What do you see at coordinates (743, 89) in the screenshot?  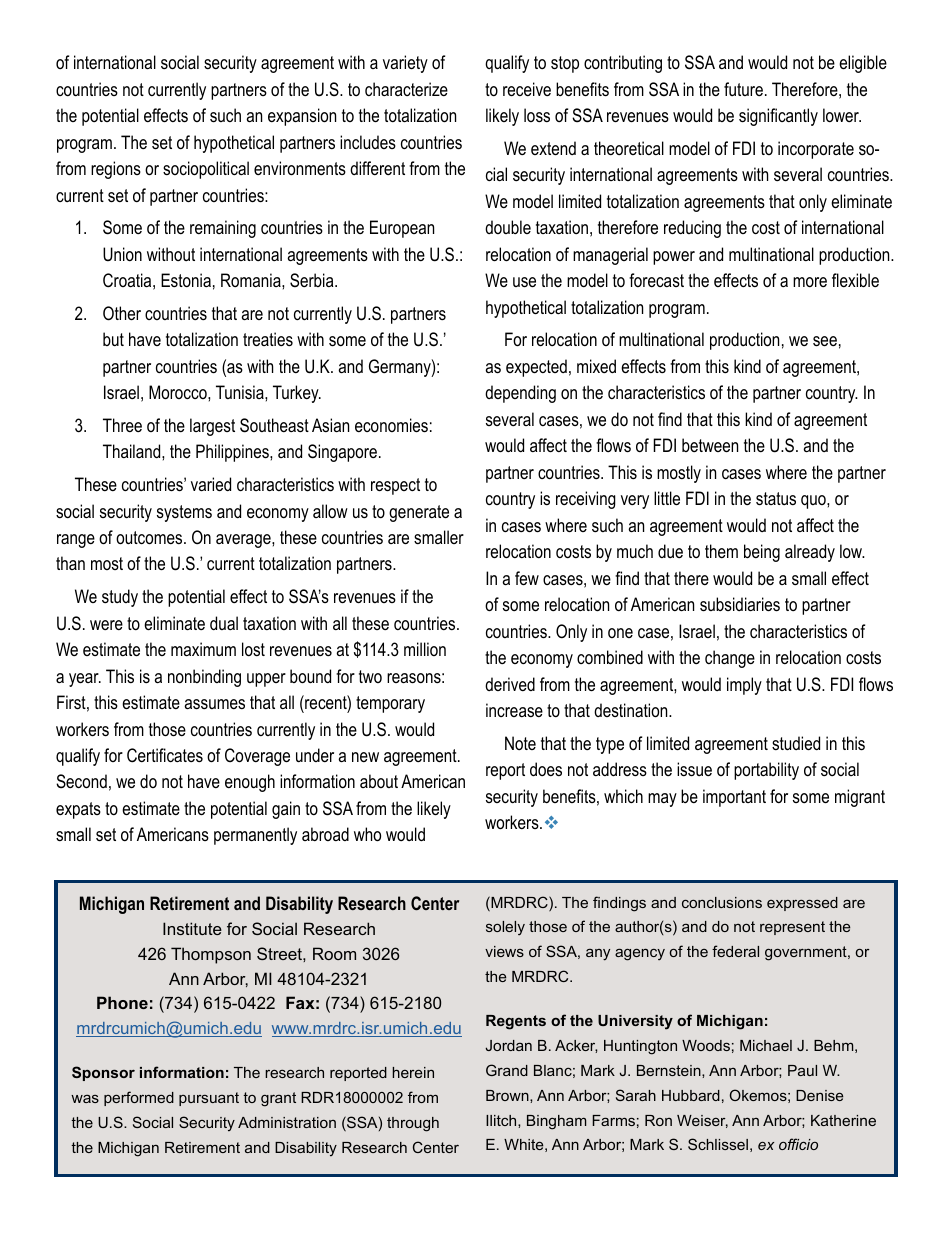 I see `future` at bounding box center [743, 89].
